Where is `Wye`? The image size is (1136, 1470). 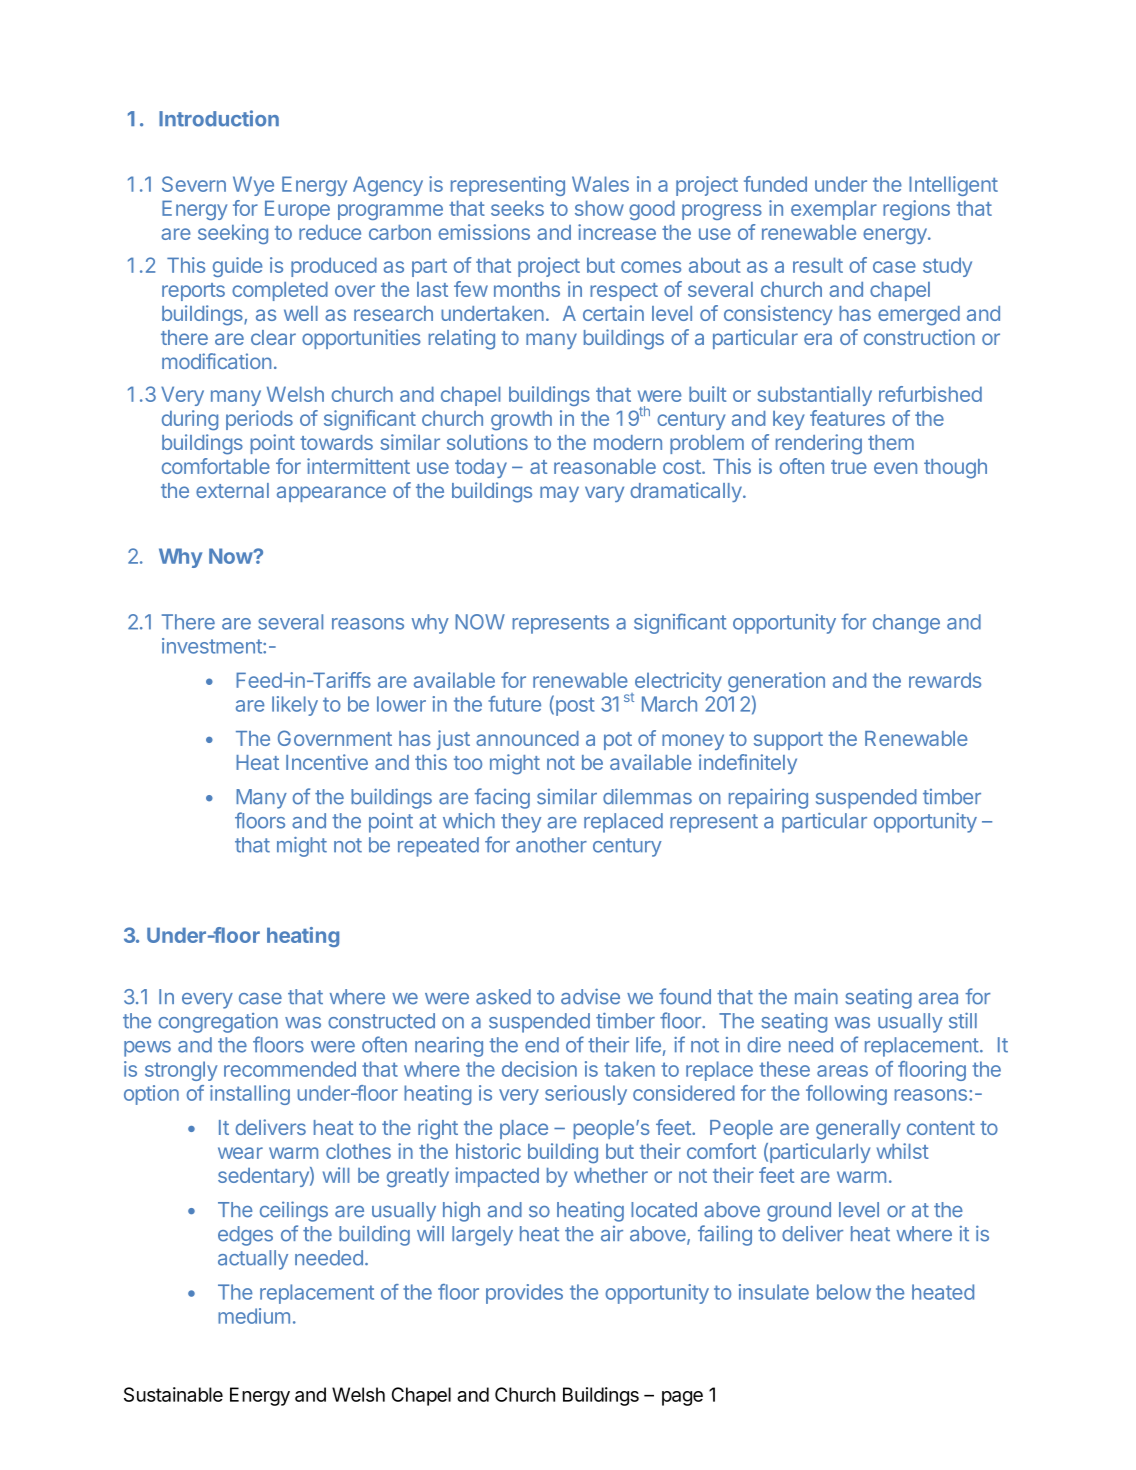 Wye is located at coordinates (253, 186).
